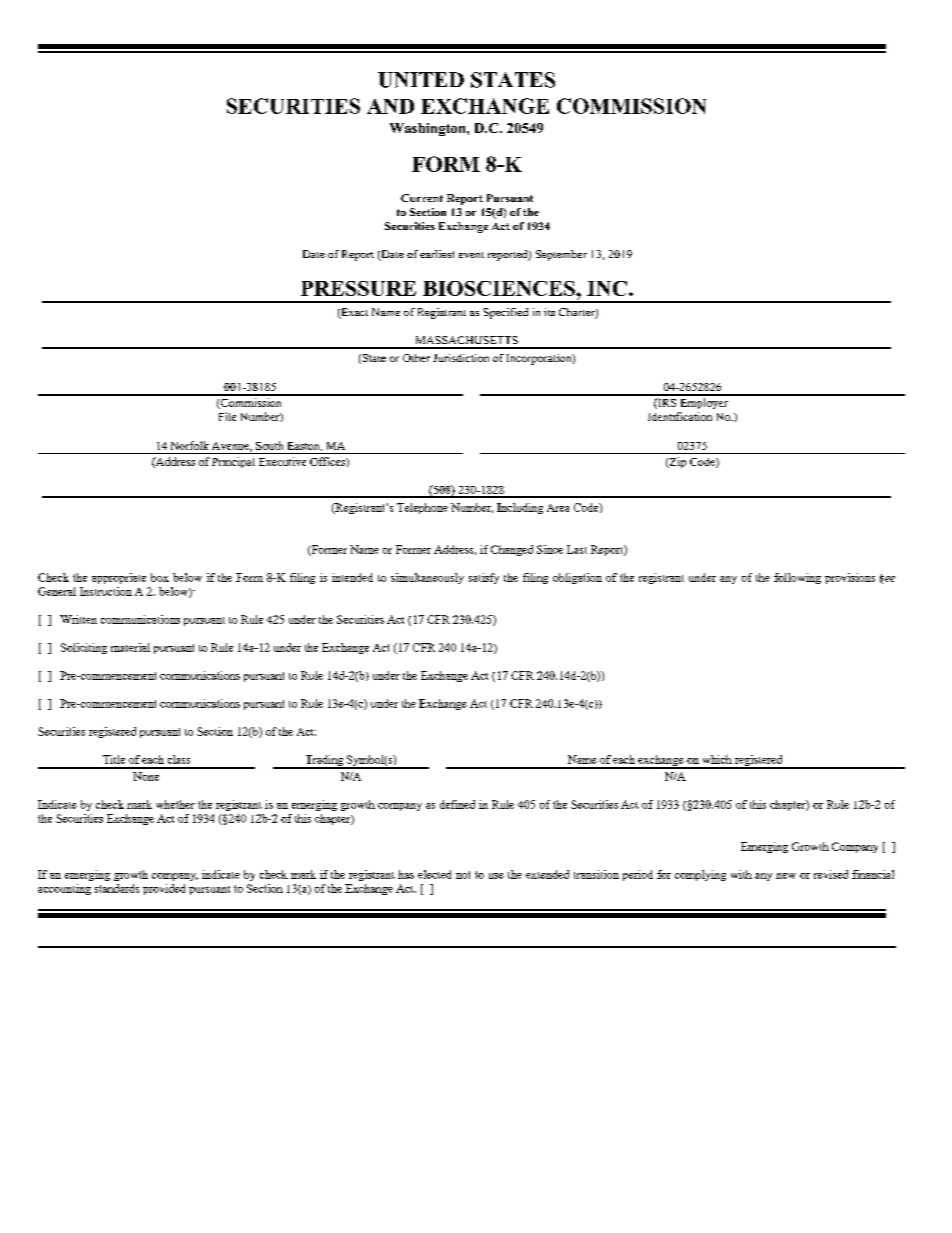 This image has width=952, height=1233. Describe the element at coordinates (463, 875) in the image. I see `not` at that location.
